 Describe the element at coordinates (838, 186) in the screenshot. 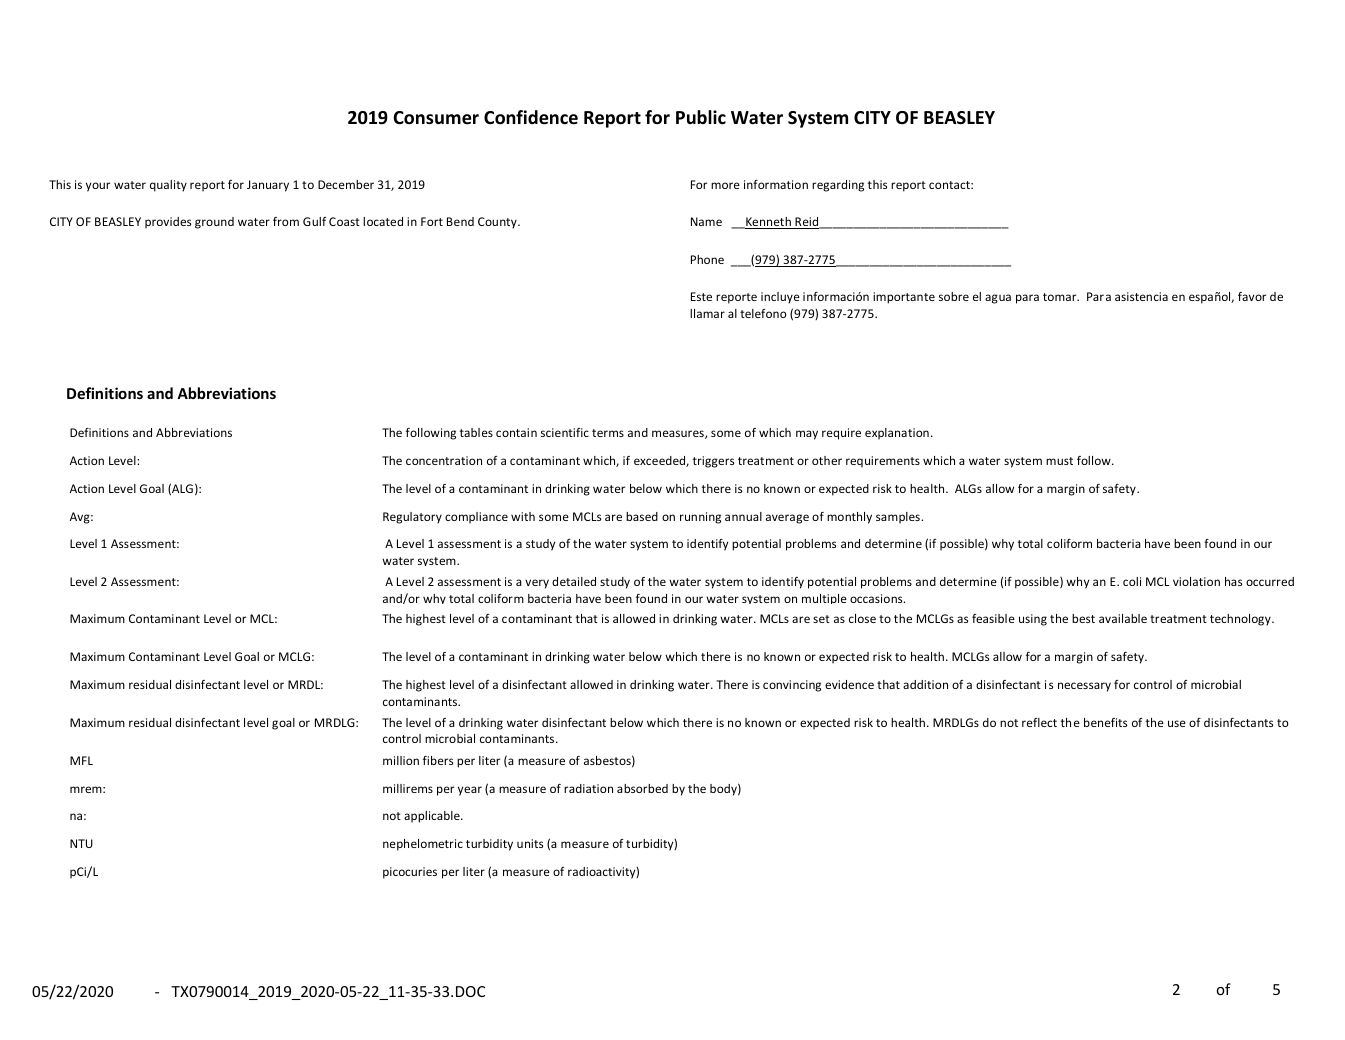

I see `regarding` at that location.
